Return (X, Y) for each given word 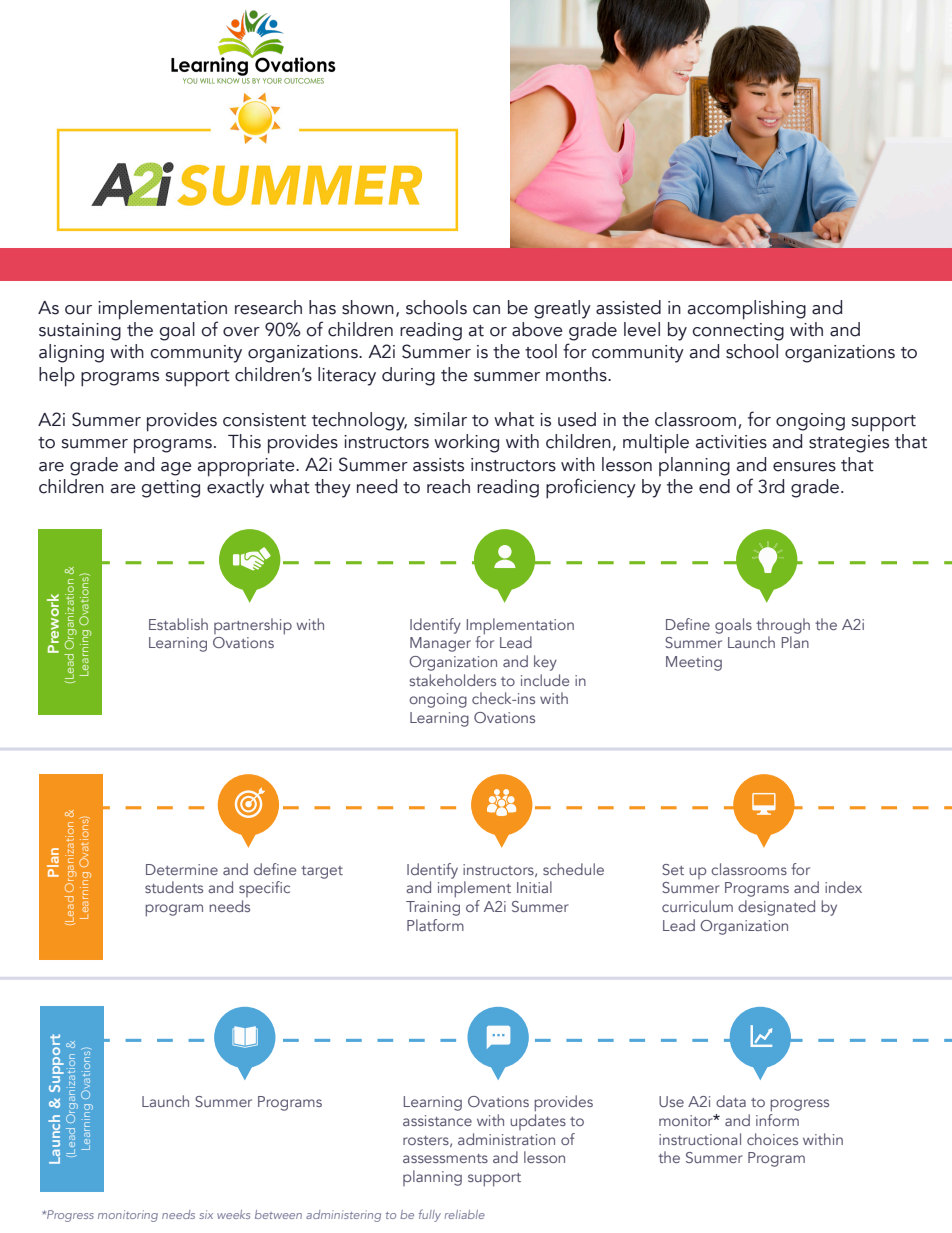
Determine (182, 869)
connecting (738, 332)
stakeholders (453, 680)
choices (772, 1139)
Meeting (694, 663)
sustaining (80, 332)
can (486, 310)
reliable (465, 1214)
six (206, 1214)
